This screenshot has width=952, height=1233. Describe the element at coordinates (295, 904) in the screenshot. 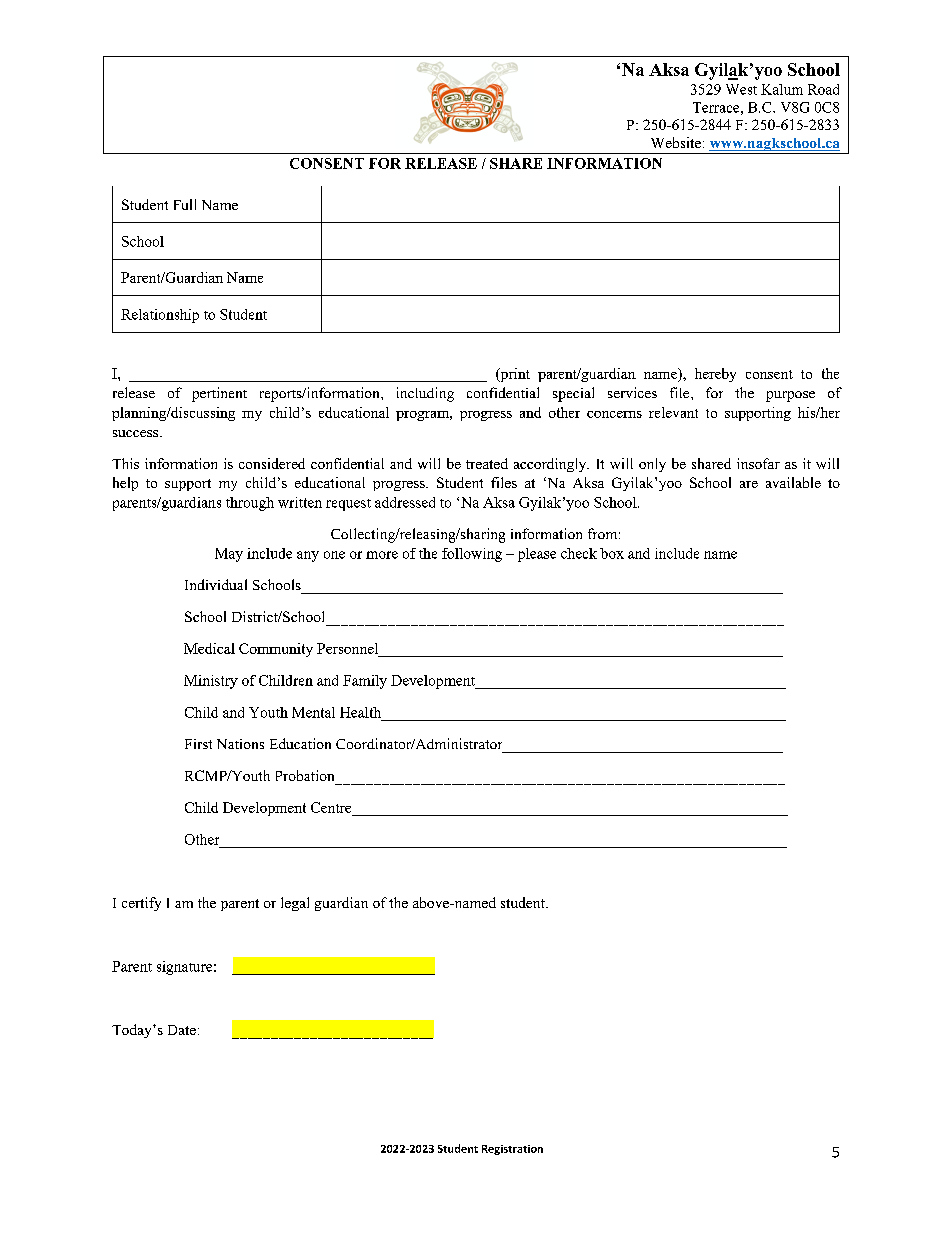

I see `legal` at that location.
